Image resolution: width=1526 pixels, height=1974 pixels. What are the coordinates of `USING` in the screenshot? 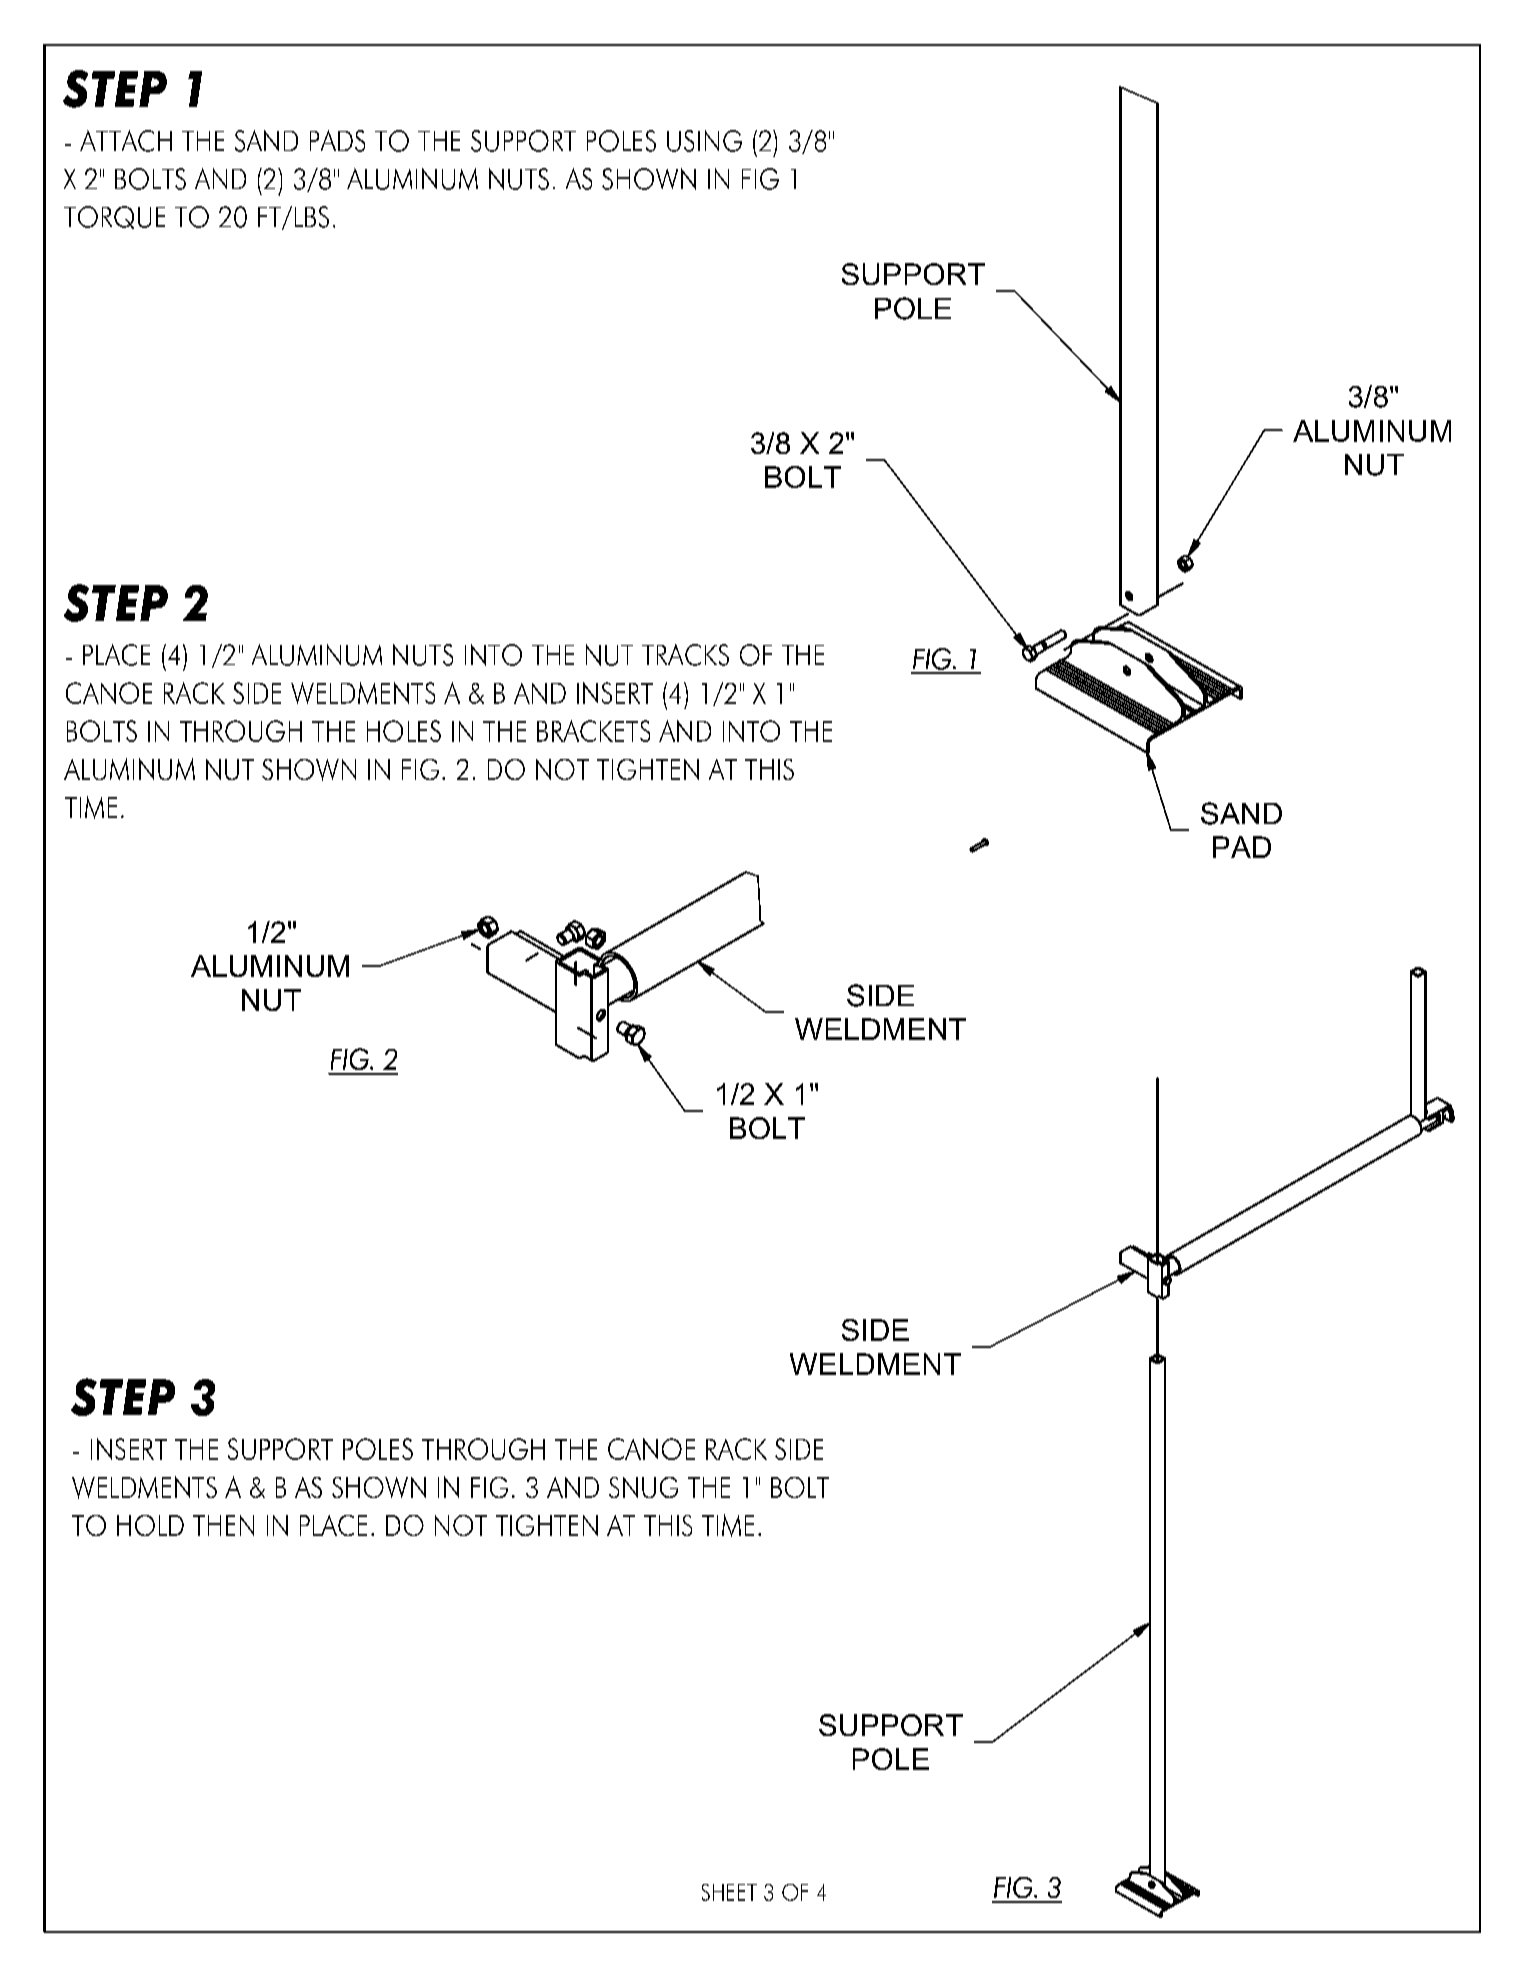 It's located at (704, 141).
